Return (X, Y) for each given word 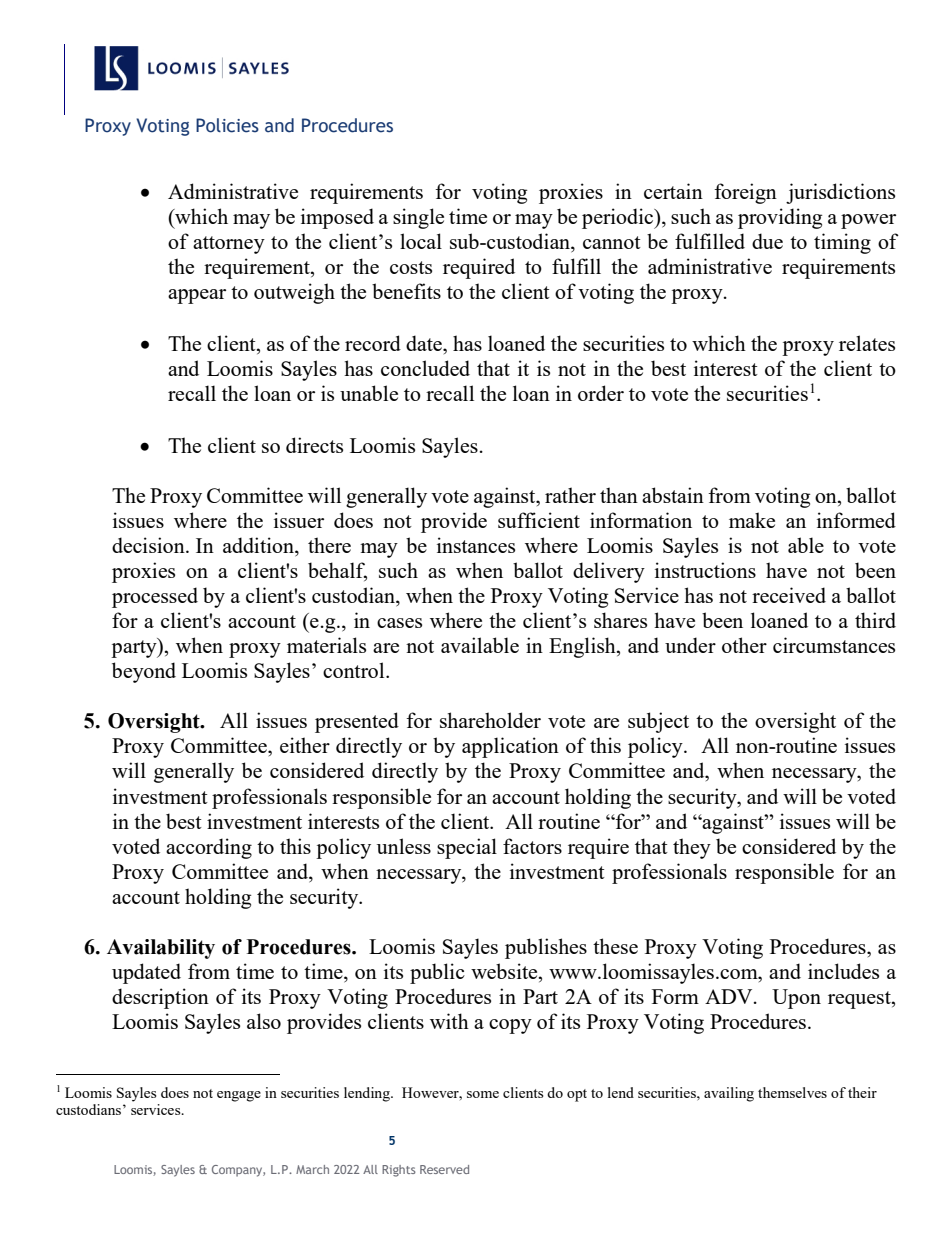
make (752, 520)
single (418, 218)
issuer (299, 520)
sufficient (539, 520)
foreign (745, 193)
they (692, 848)
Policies (227, 125)
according (209, 848)
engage (239, 1096)
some (483, 1094)
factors (532, 846)
